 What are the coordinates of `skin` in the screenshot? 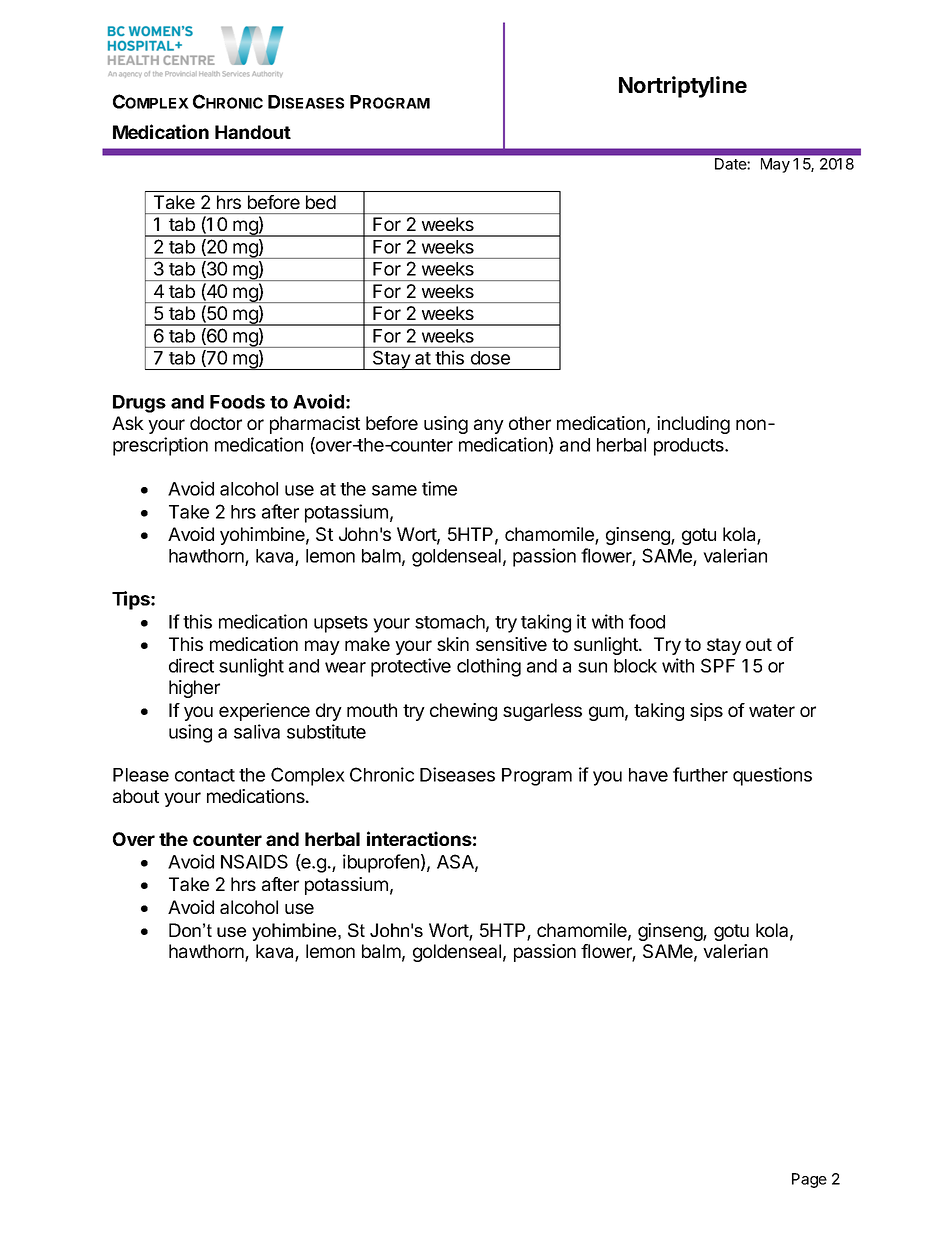 It's located at (453, 644).
